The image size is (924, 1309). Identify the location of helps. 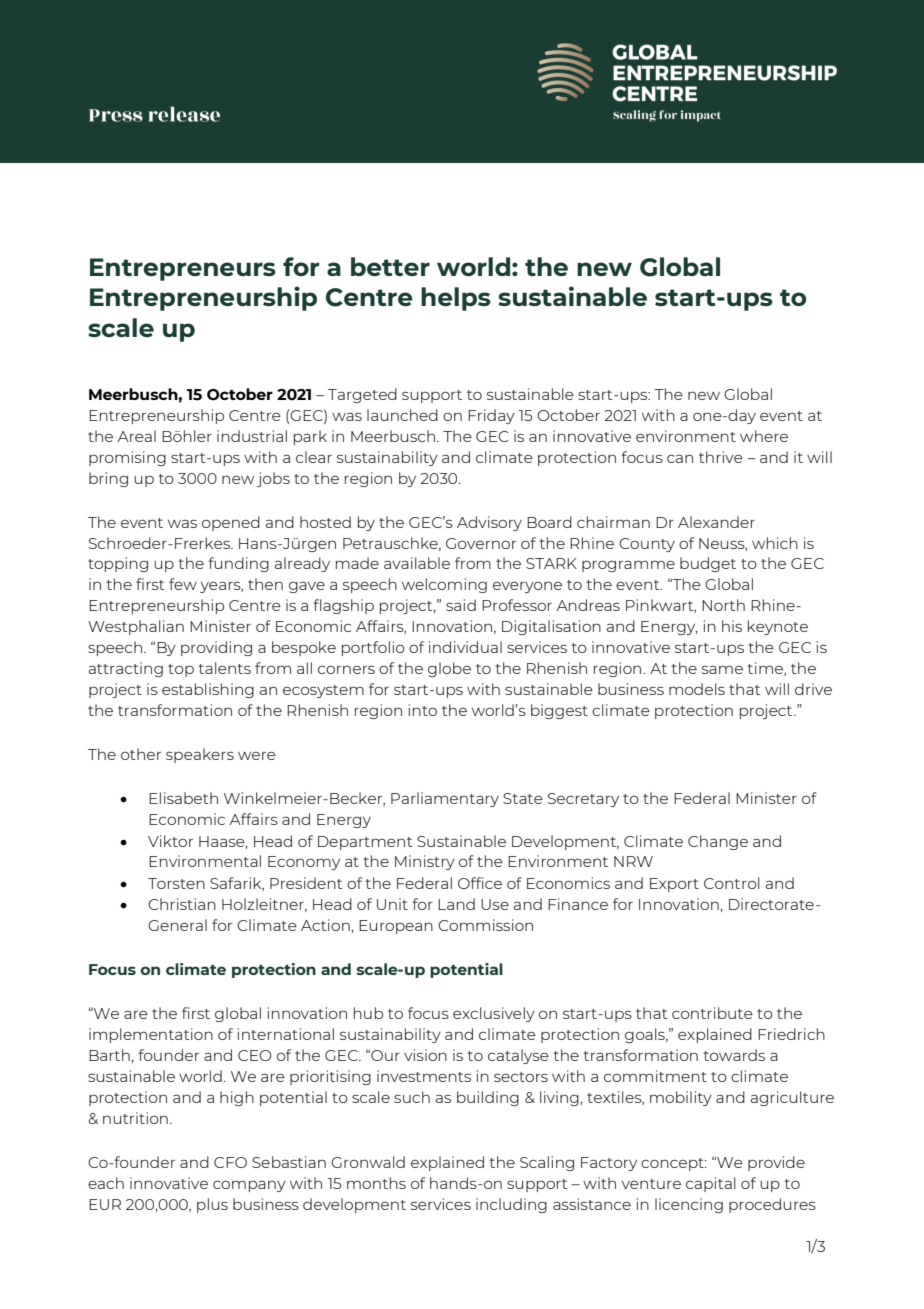
(456, 299).
